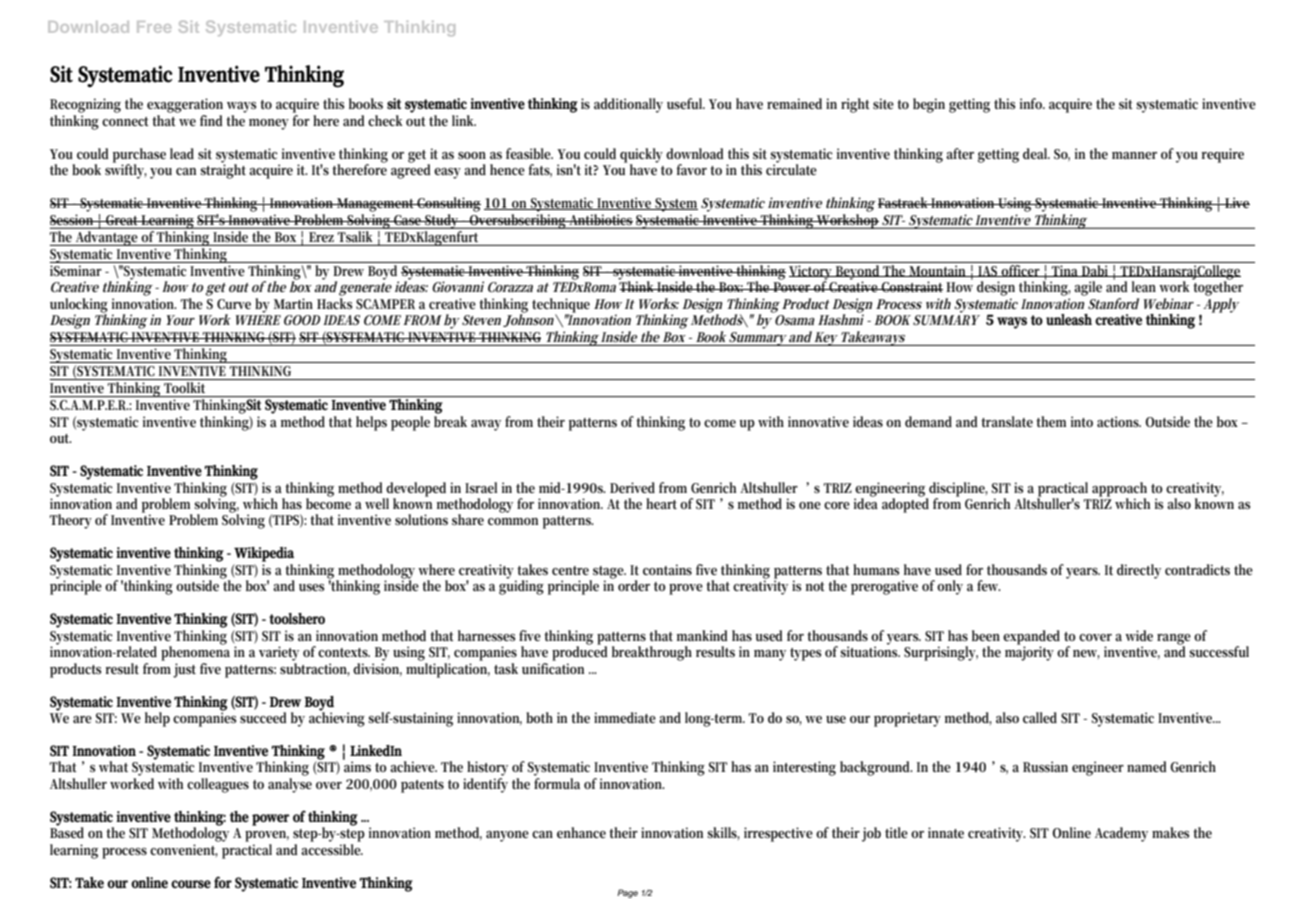 This page has width=1308, height=924. I want to click on Wikipedia, so click(264, 554).
